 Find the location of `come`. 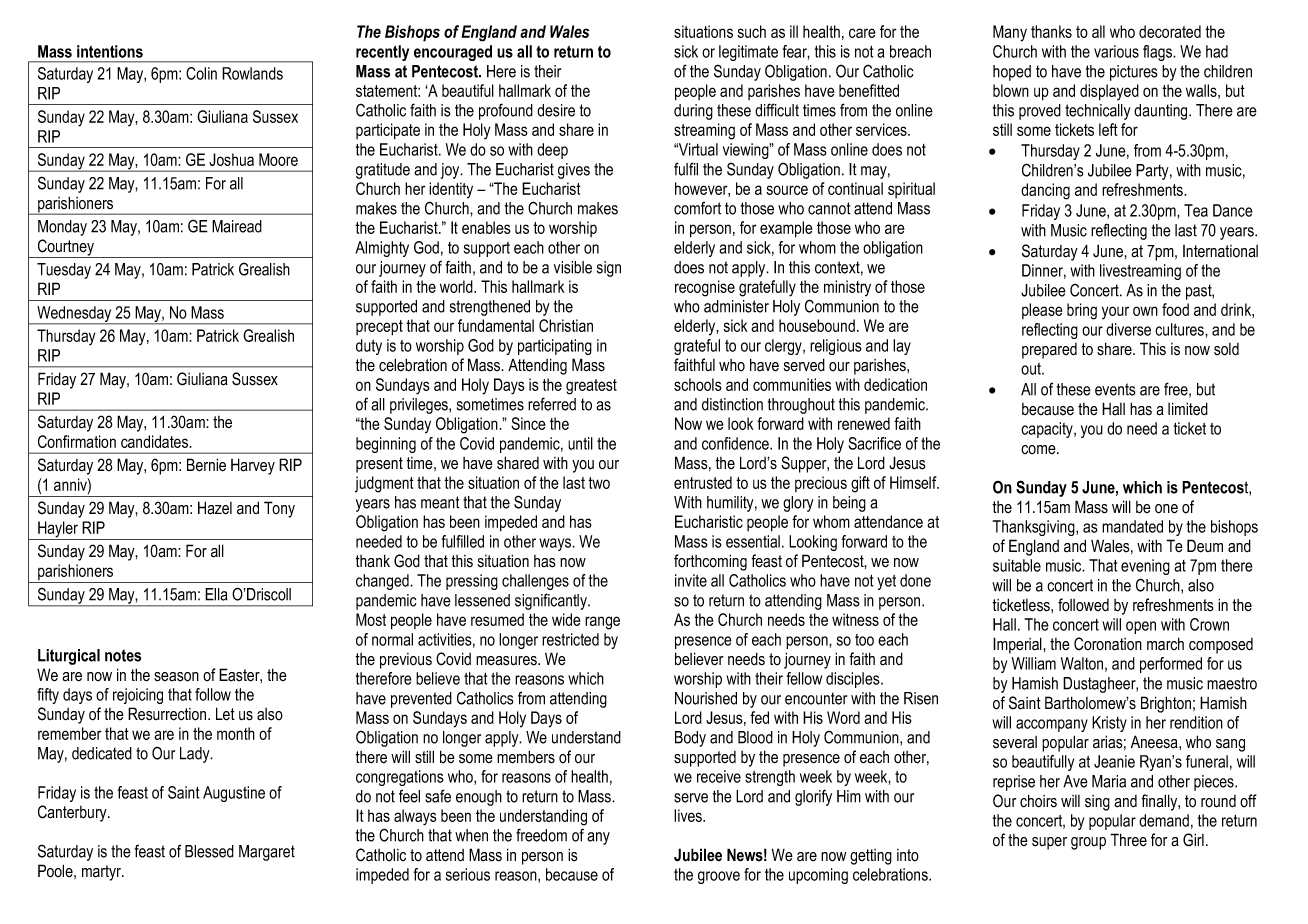

come is located at coordinates (1039, 450).
